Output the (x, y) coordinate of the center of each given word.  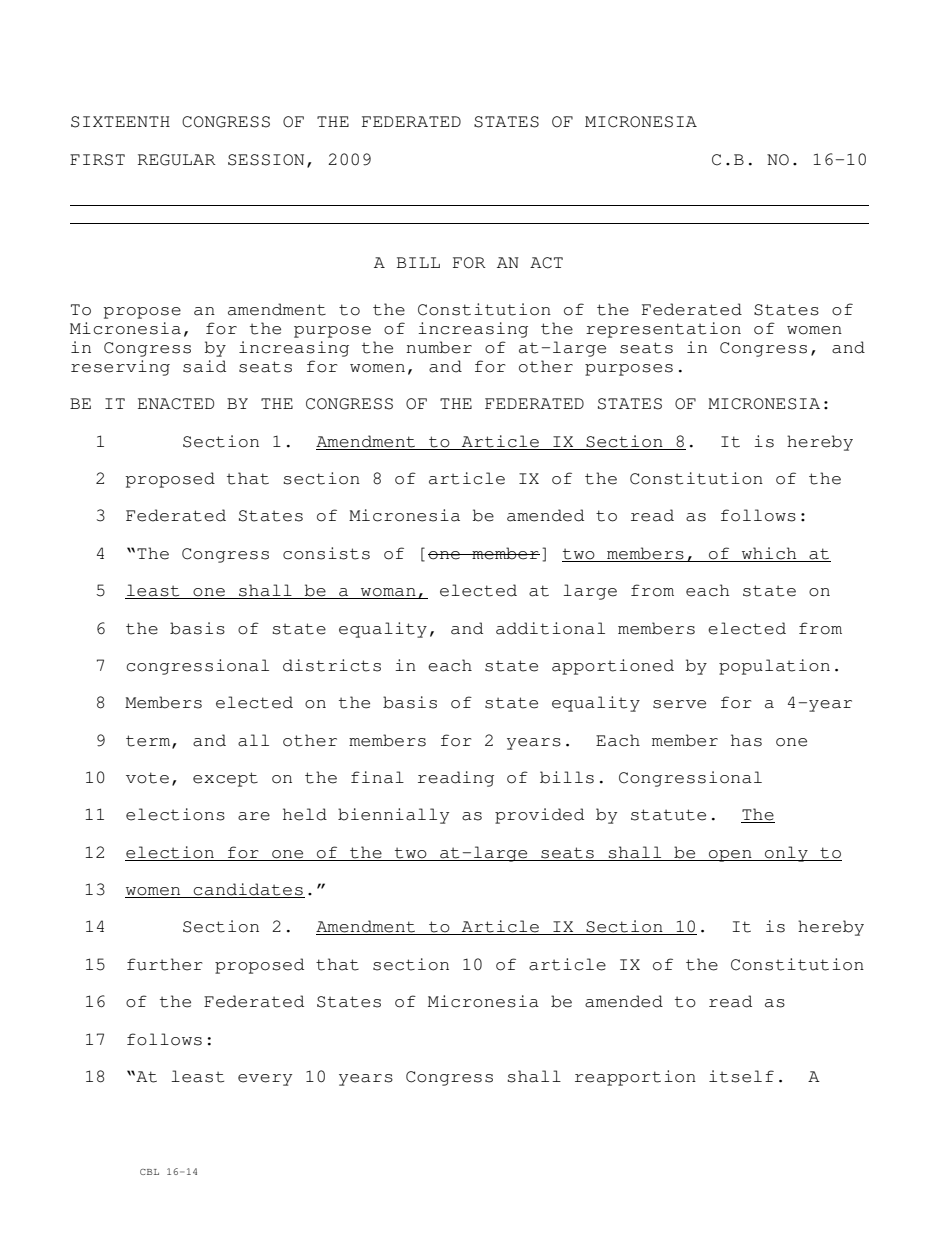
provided (539, 816)
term (149, 741)
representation (663, 330)
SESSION (266, 160)
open (730, 856)
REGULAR (177, 160)
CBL (149, 1172)
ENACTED (176, 404)
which (769, 554)
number (439, 347)
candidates (248, 890)
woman (388, 593)
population (774, 667)
